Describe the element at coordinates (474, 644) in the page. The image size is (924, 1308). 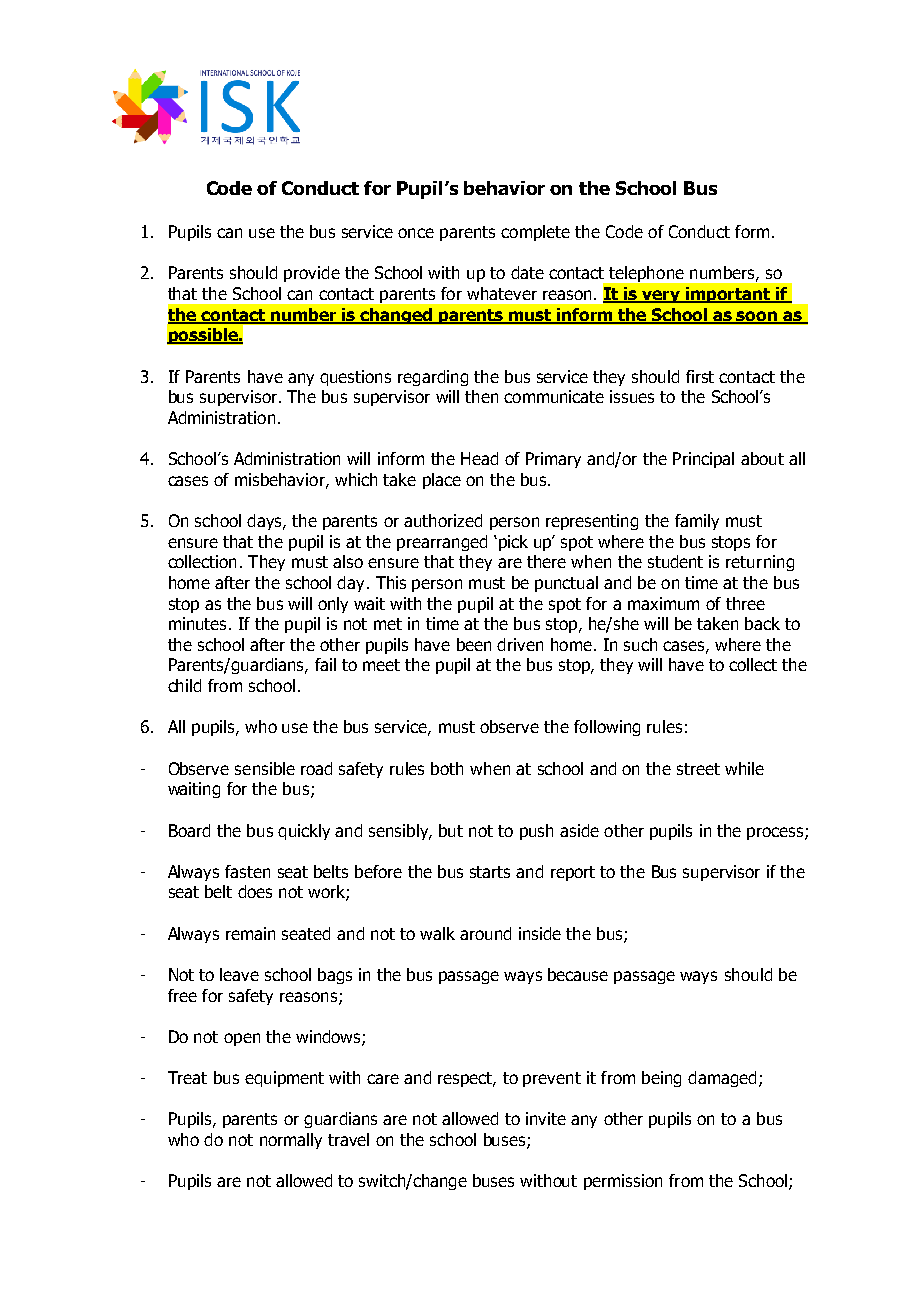
I see `been` at that location.
